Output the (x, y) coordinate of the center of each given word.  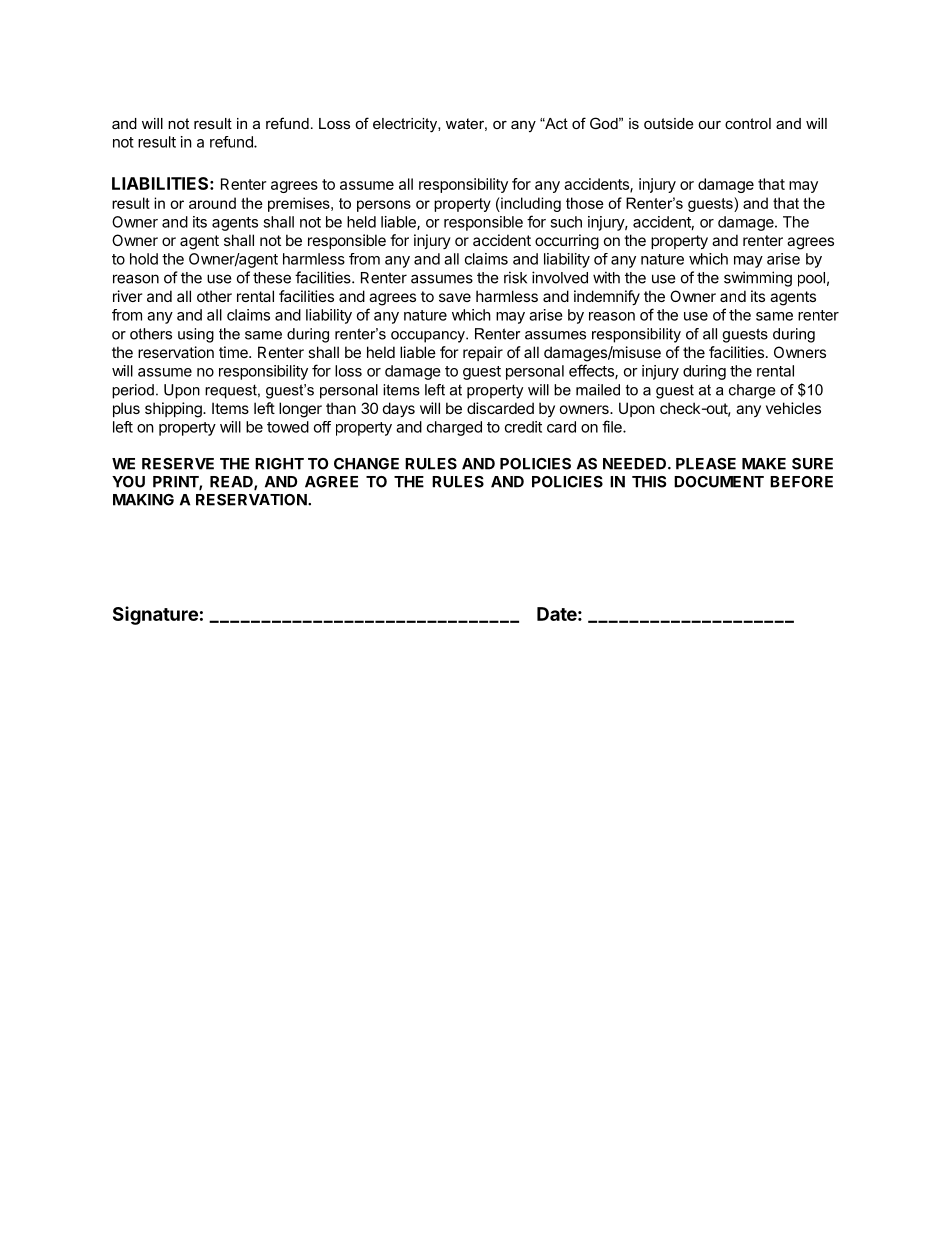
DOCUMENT (719, 482)
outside (669, 123)
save (455, 297)
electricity (406, 125)
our (709, 125)
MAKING (143, 500)
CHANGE (366, 464)
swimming (758, 279)
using (196, 335)
